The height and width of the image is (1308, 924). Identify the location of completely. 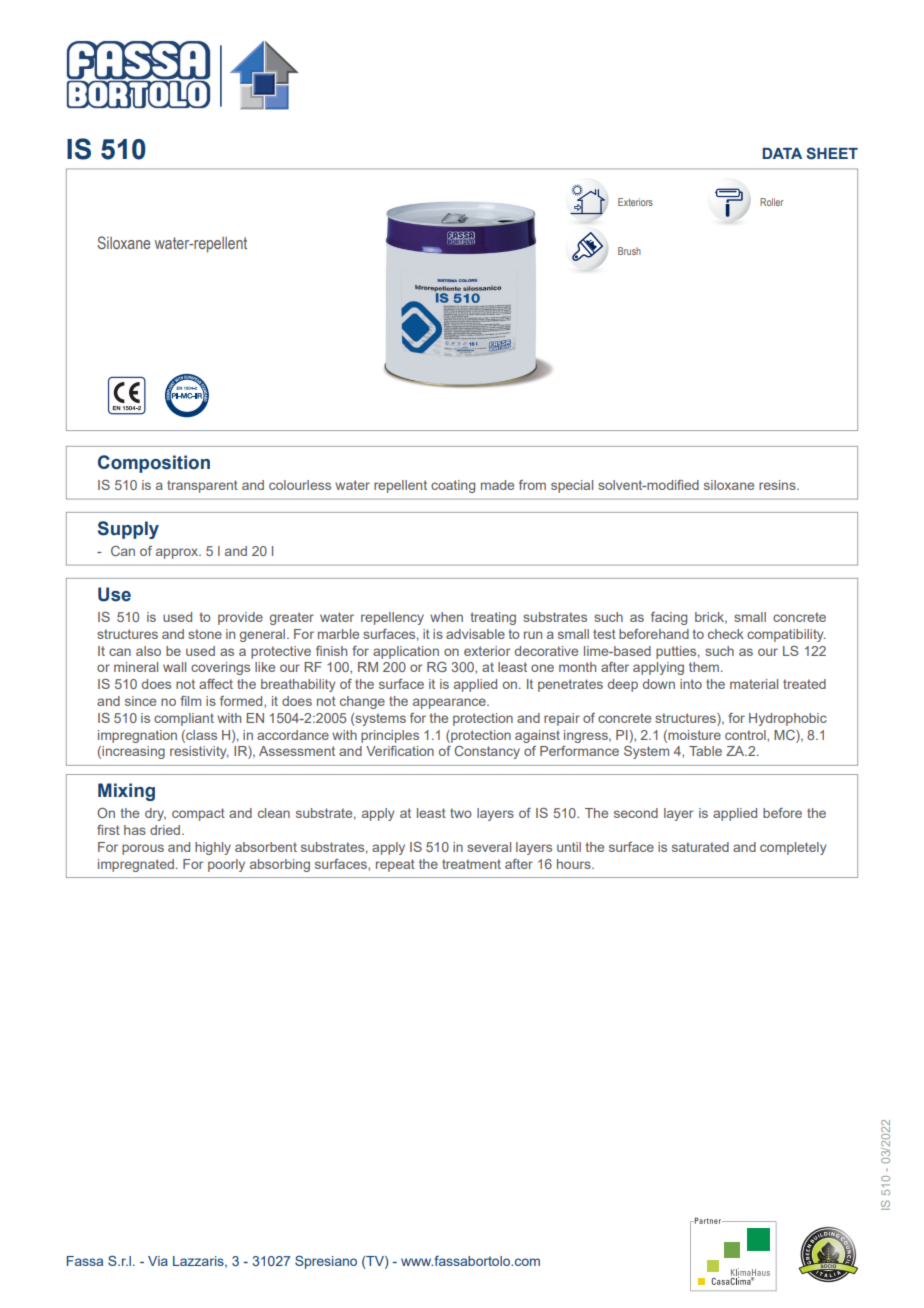
(793, 848).
